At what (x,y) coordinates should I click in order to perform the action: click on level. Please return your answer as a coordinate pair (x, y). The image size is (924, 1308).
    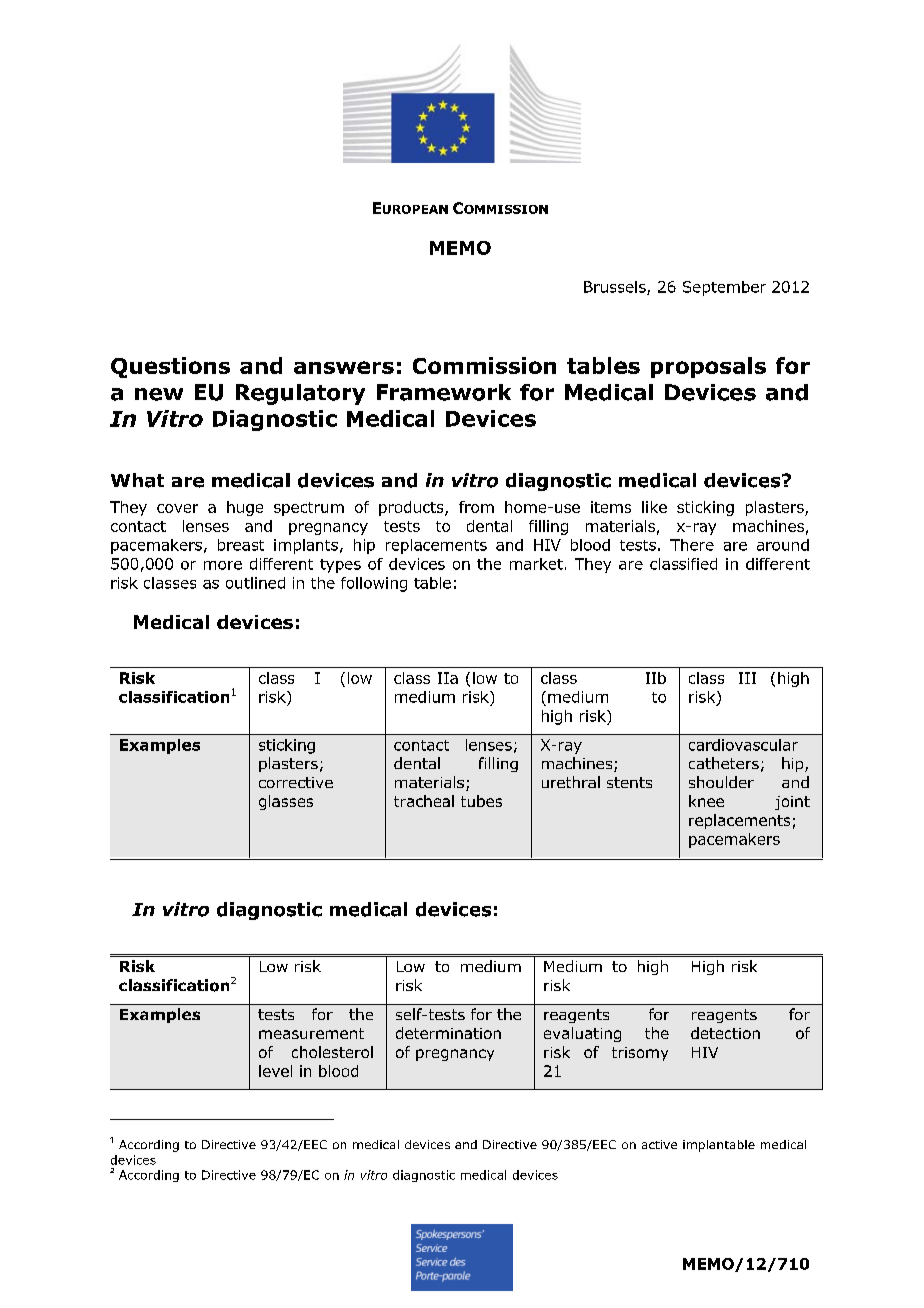
    Looking at the image, I should click on (275, 1071).
